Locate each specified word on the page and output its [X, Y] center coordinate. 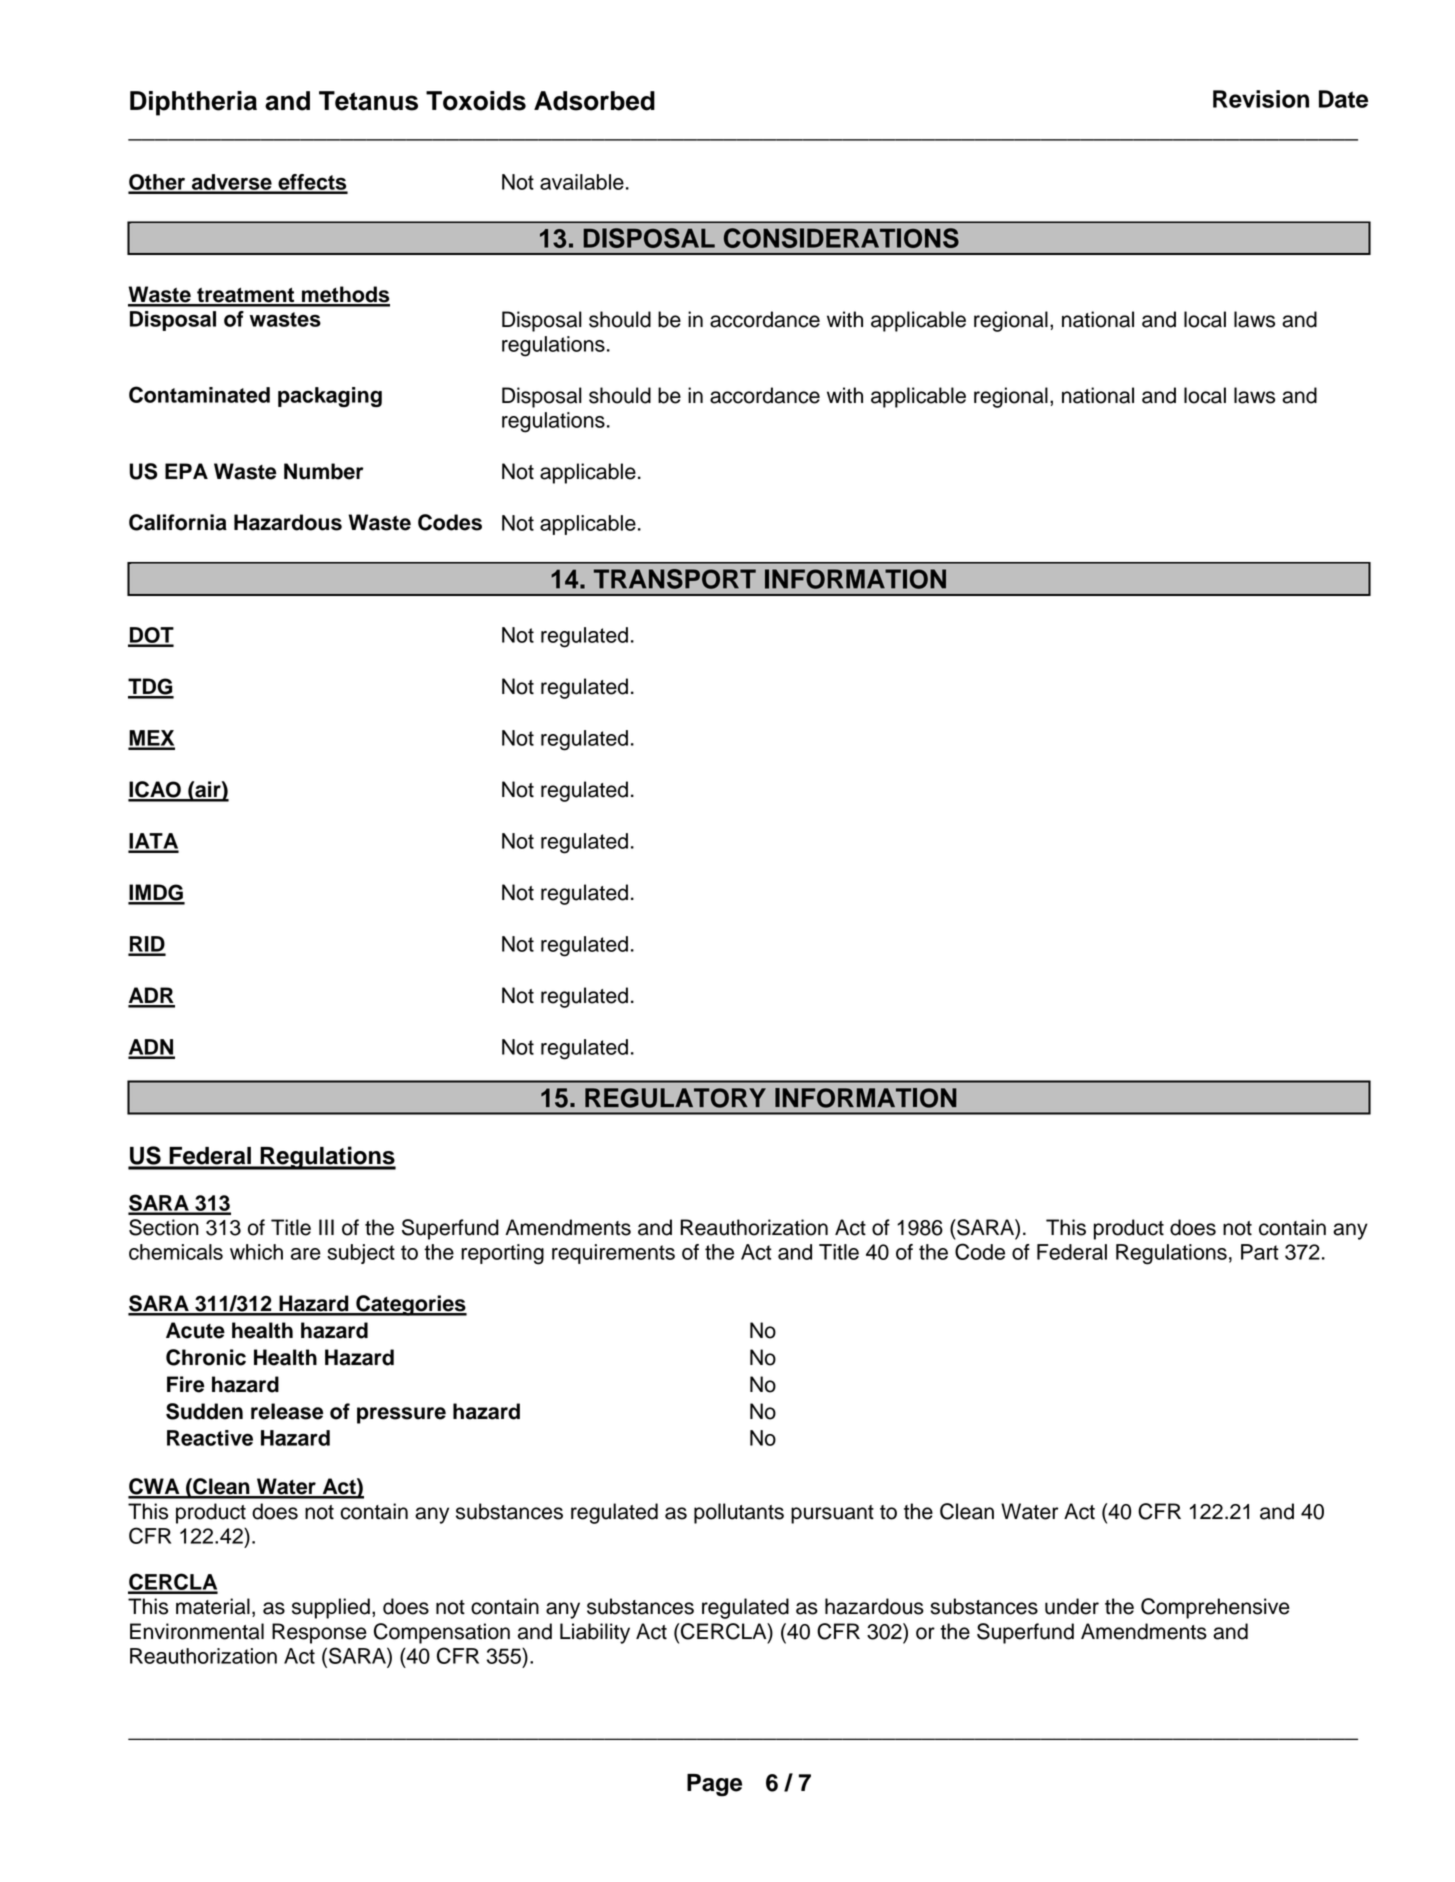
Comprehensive [1215, 1608]
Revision [1261, 99]
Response [319, 1633]
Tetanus [368, 101]
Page [714, 1785]
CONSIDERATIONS [841, 238]
